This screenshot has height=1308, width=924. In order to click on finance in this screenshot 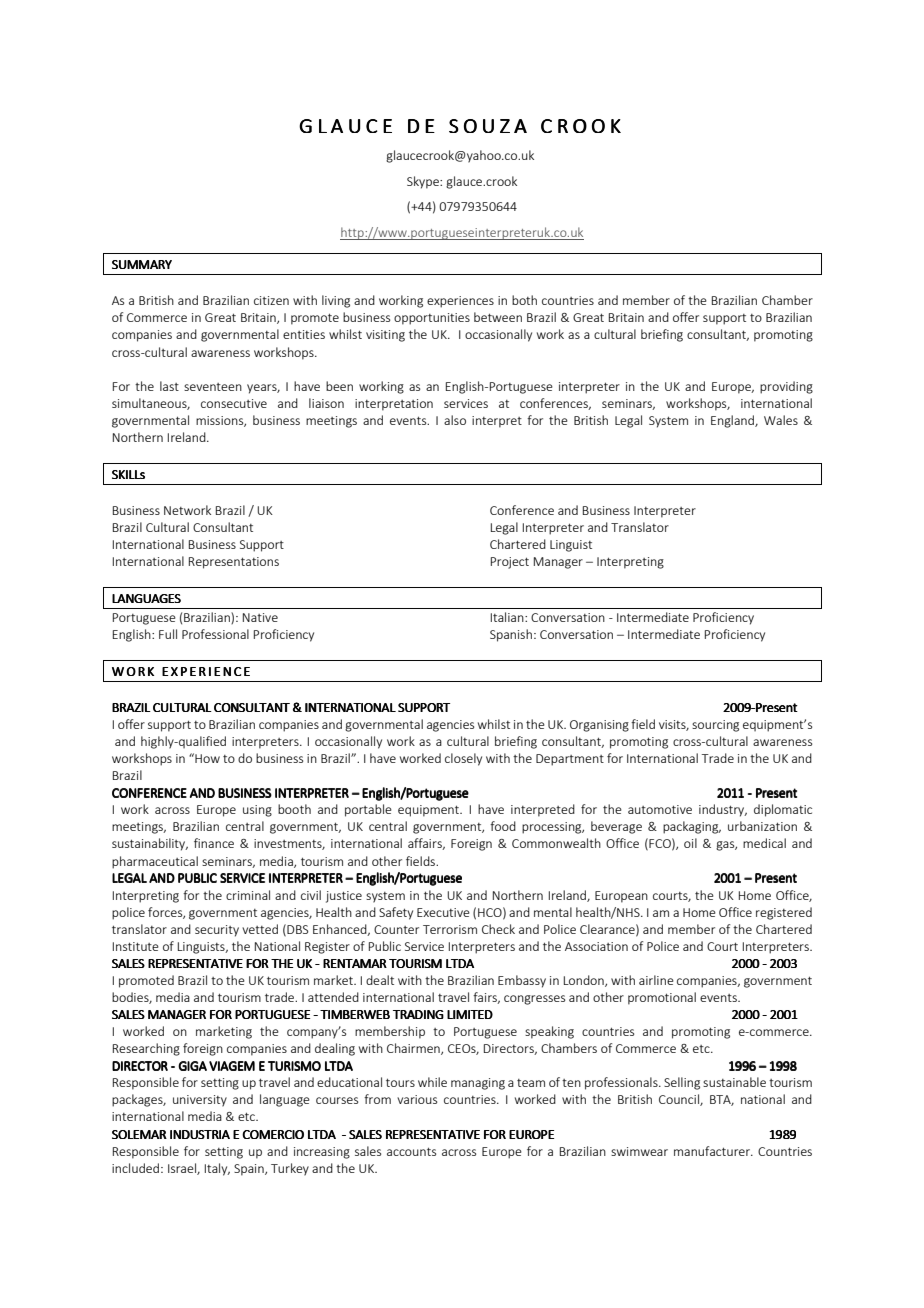, I will do `click(214, 843)`.
